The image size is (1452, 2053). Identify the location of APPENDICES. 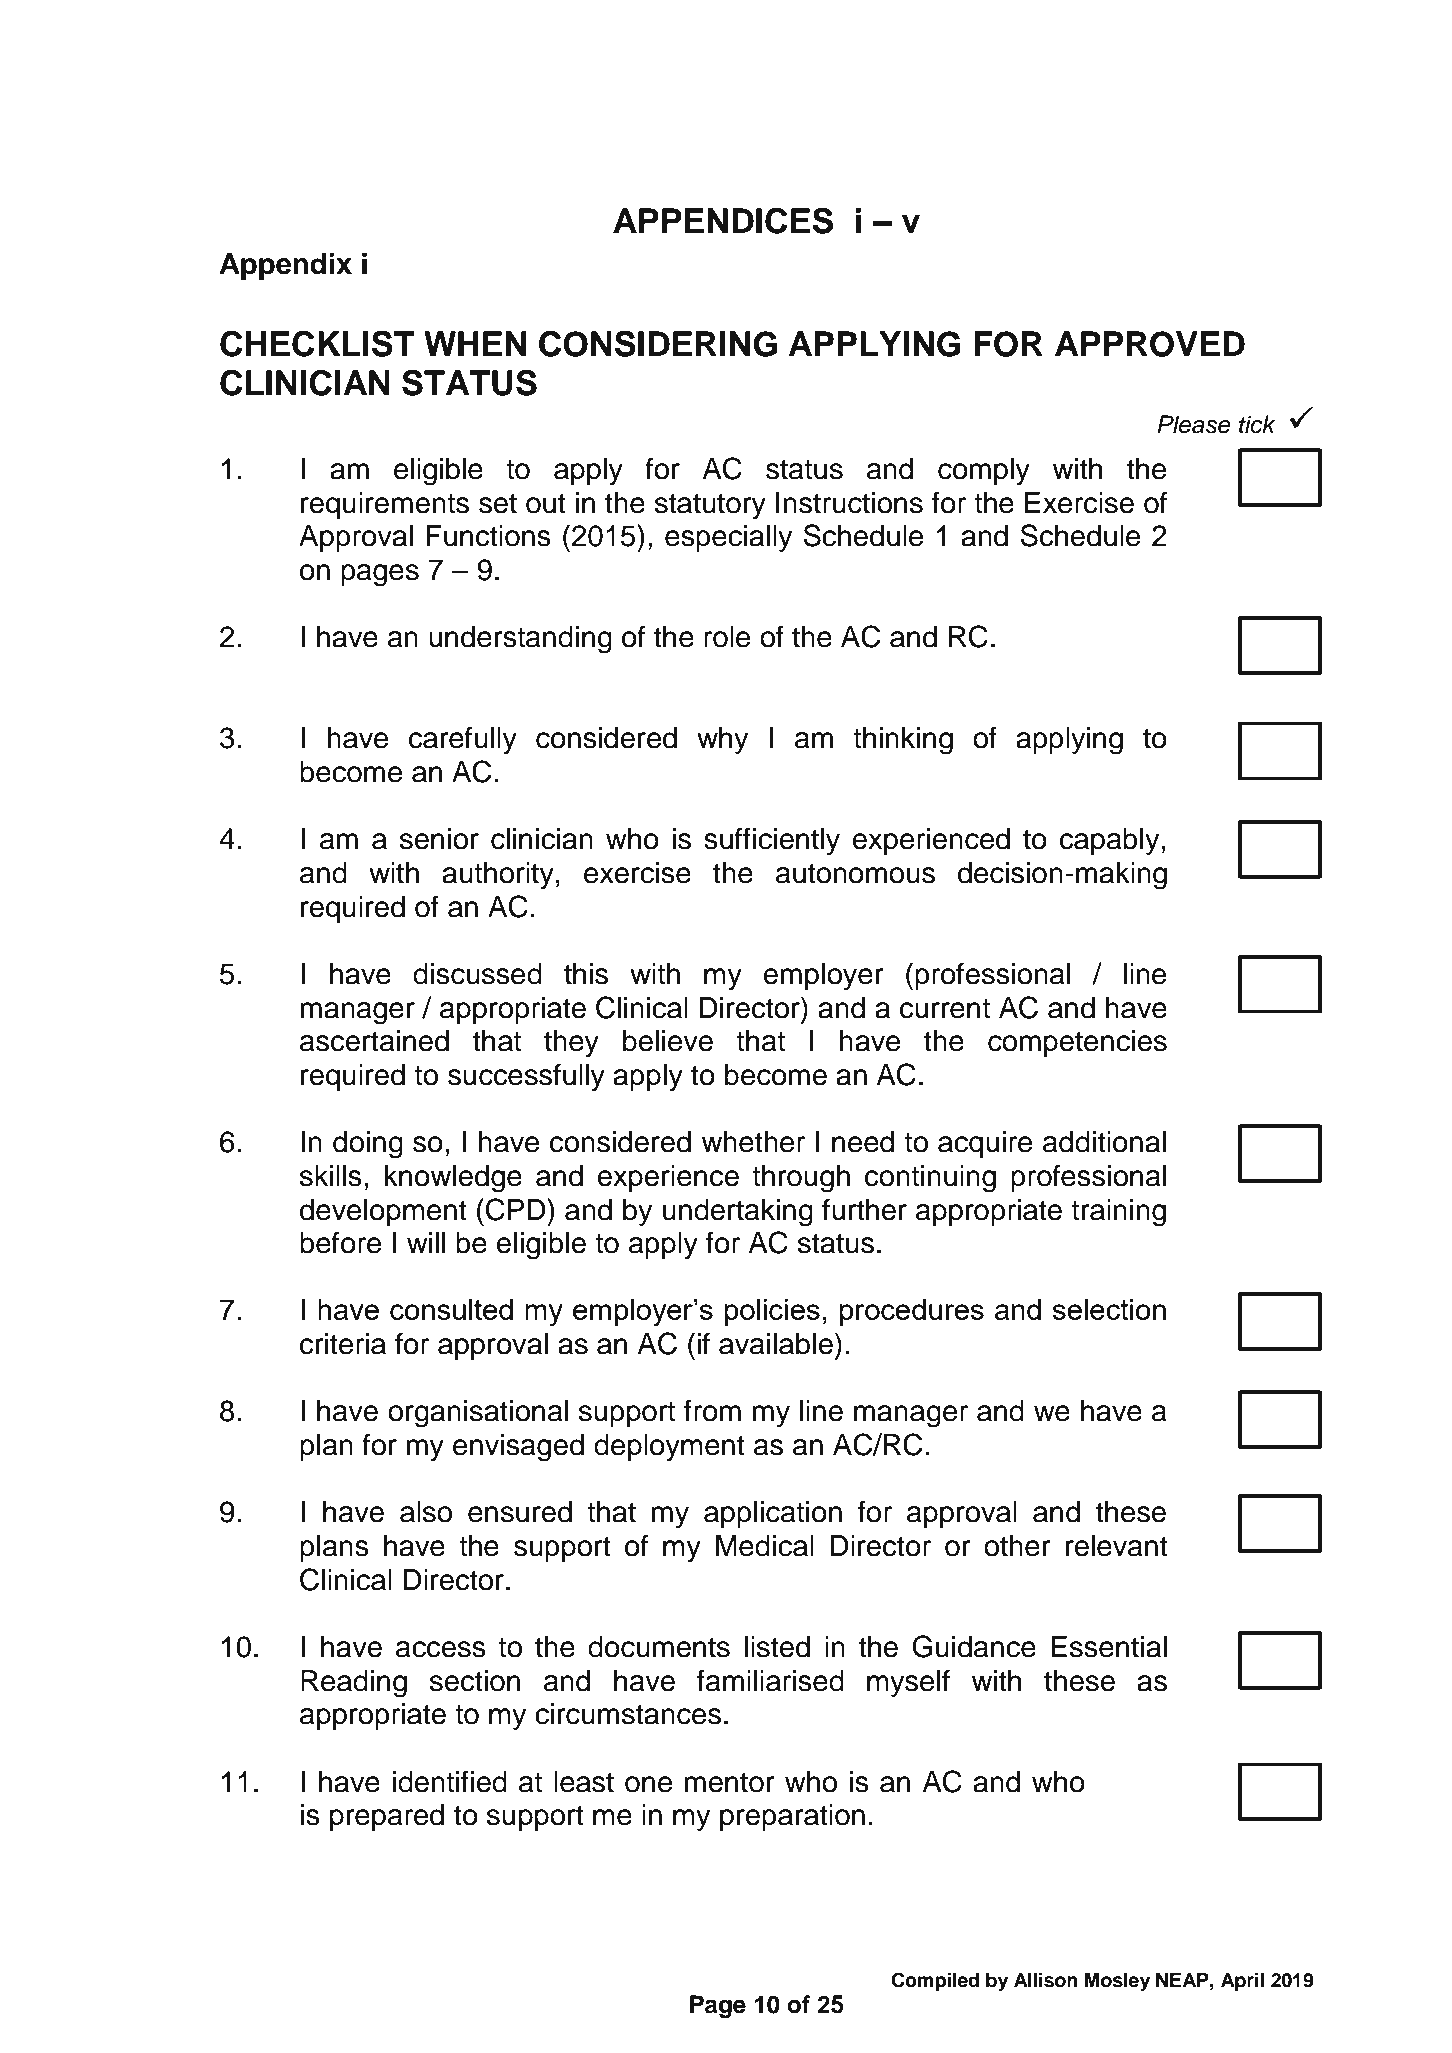
(723, 220).
